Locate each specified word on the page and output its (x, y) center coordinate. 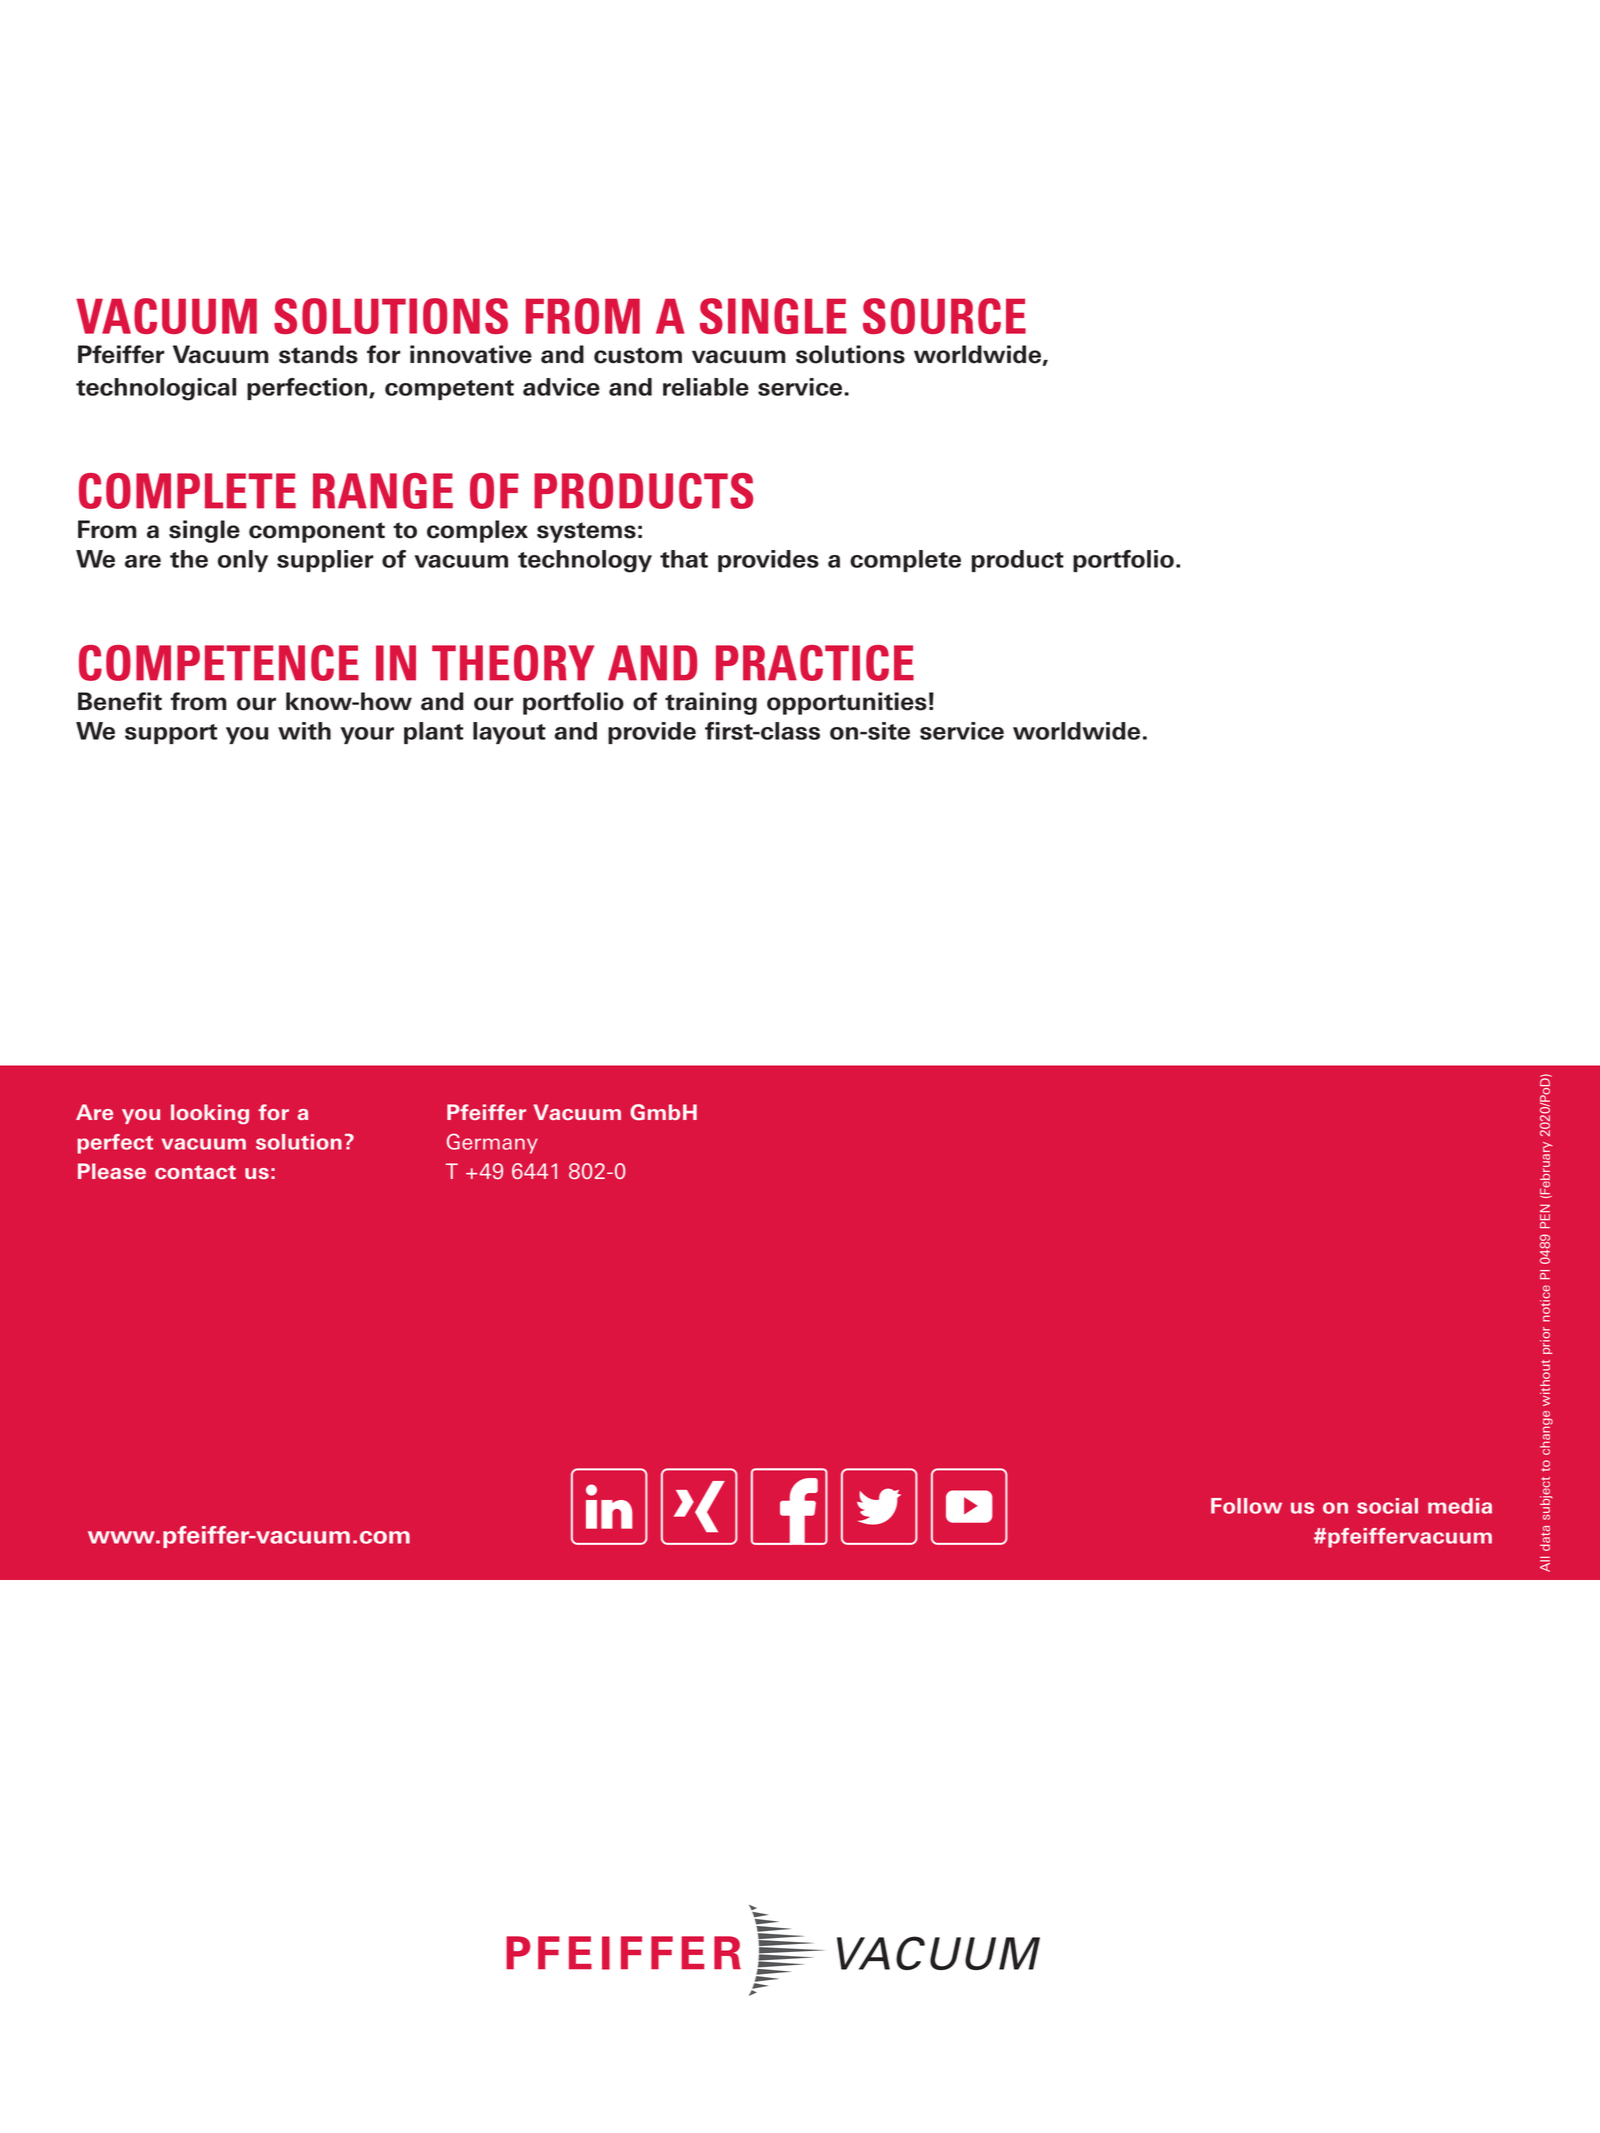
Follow (1246, 1506)
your (367, 735)
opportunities (847, 703)
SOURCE (944, 316)
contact (195, 1172)
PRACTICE (815, 663)
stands (318, 354)
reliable (706, 387)
